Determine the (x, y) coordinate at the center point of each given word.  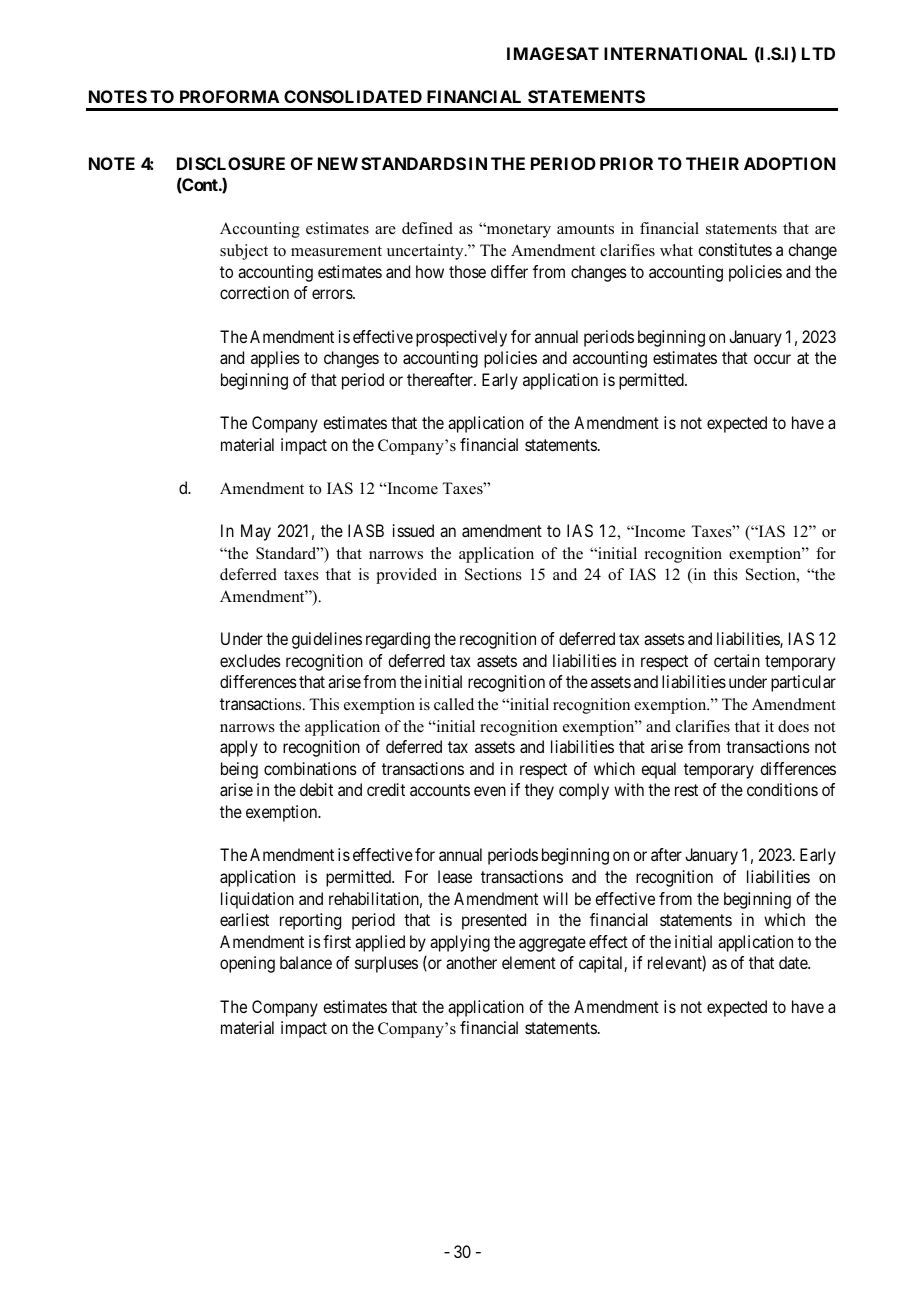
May (256, 532)
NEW (338, 163)
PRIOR (626, 163)
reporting (310, 921)
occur (772, 359)
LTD (818, 53)
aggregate (552, 944)
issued (413, 530)
